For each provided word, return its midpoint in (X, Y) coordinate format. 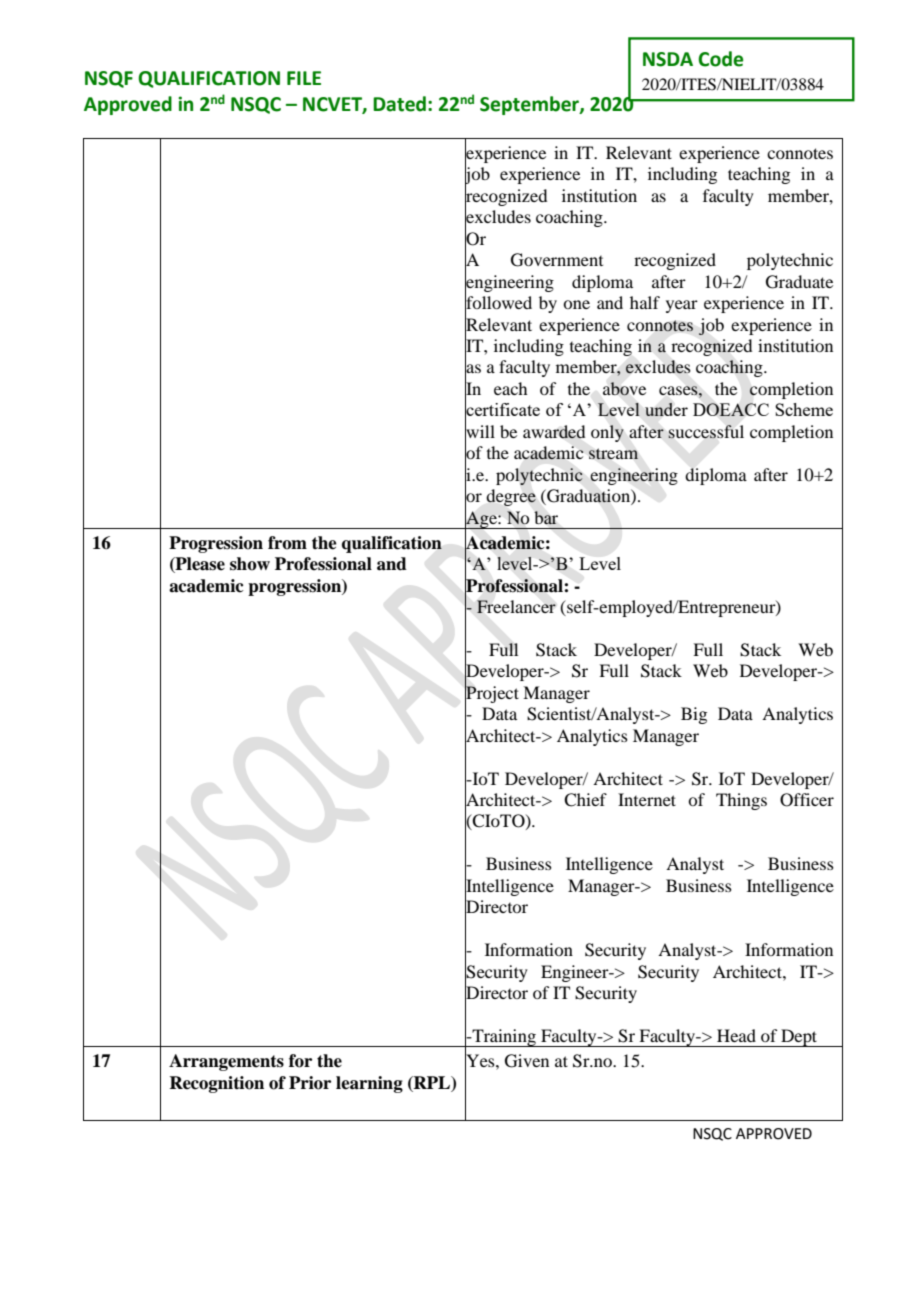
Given (527, 1061)
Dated (399, 104)
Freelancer (516, 606)
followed (498, 303)
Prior (310, 1083)
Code (720, 59)
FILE (304, 78)
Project (492, 694)
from (287, 543)
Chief (585, 800)
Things (741, 801)
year (682, 306)
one (576, 304)
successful (706, 432)
